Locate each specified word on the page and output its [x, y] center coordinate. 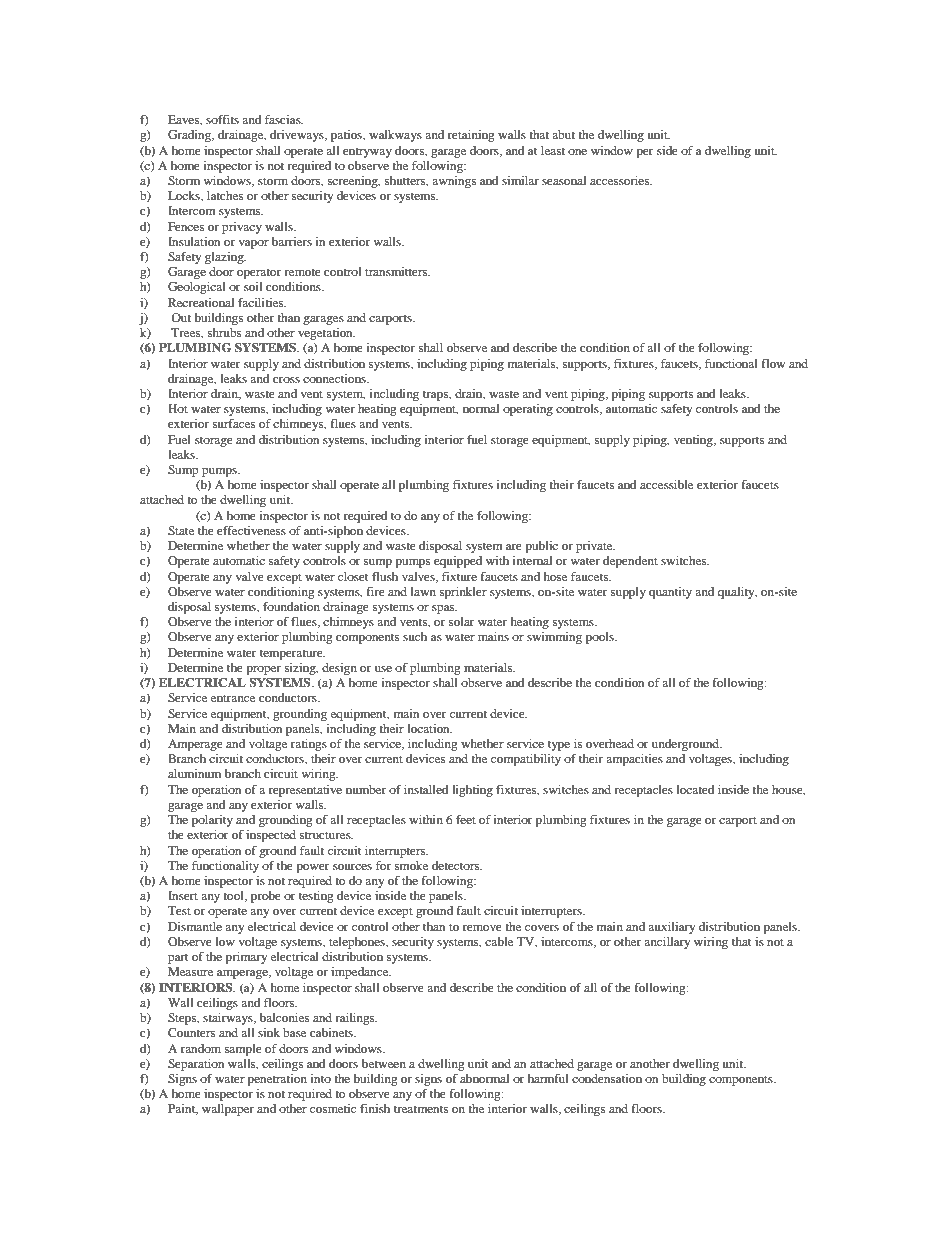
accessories [620, 180]
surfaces [234, 423]
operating [528, 410]
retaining [471, 136]
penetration [277, 1080]
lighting [472, 791]
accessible [666, 484]
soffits [222, 119]
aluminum [194, 773]
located [696, 789]
